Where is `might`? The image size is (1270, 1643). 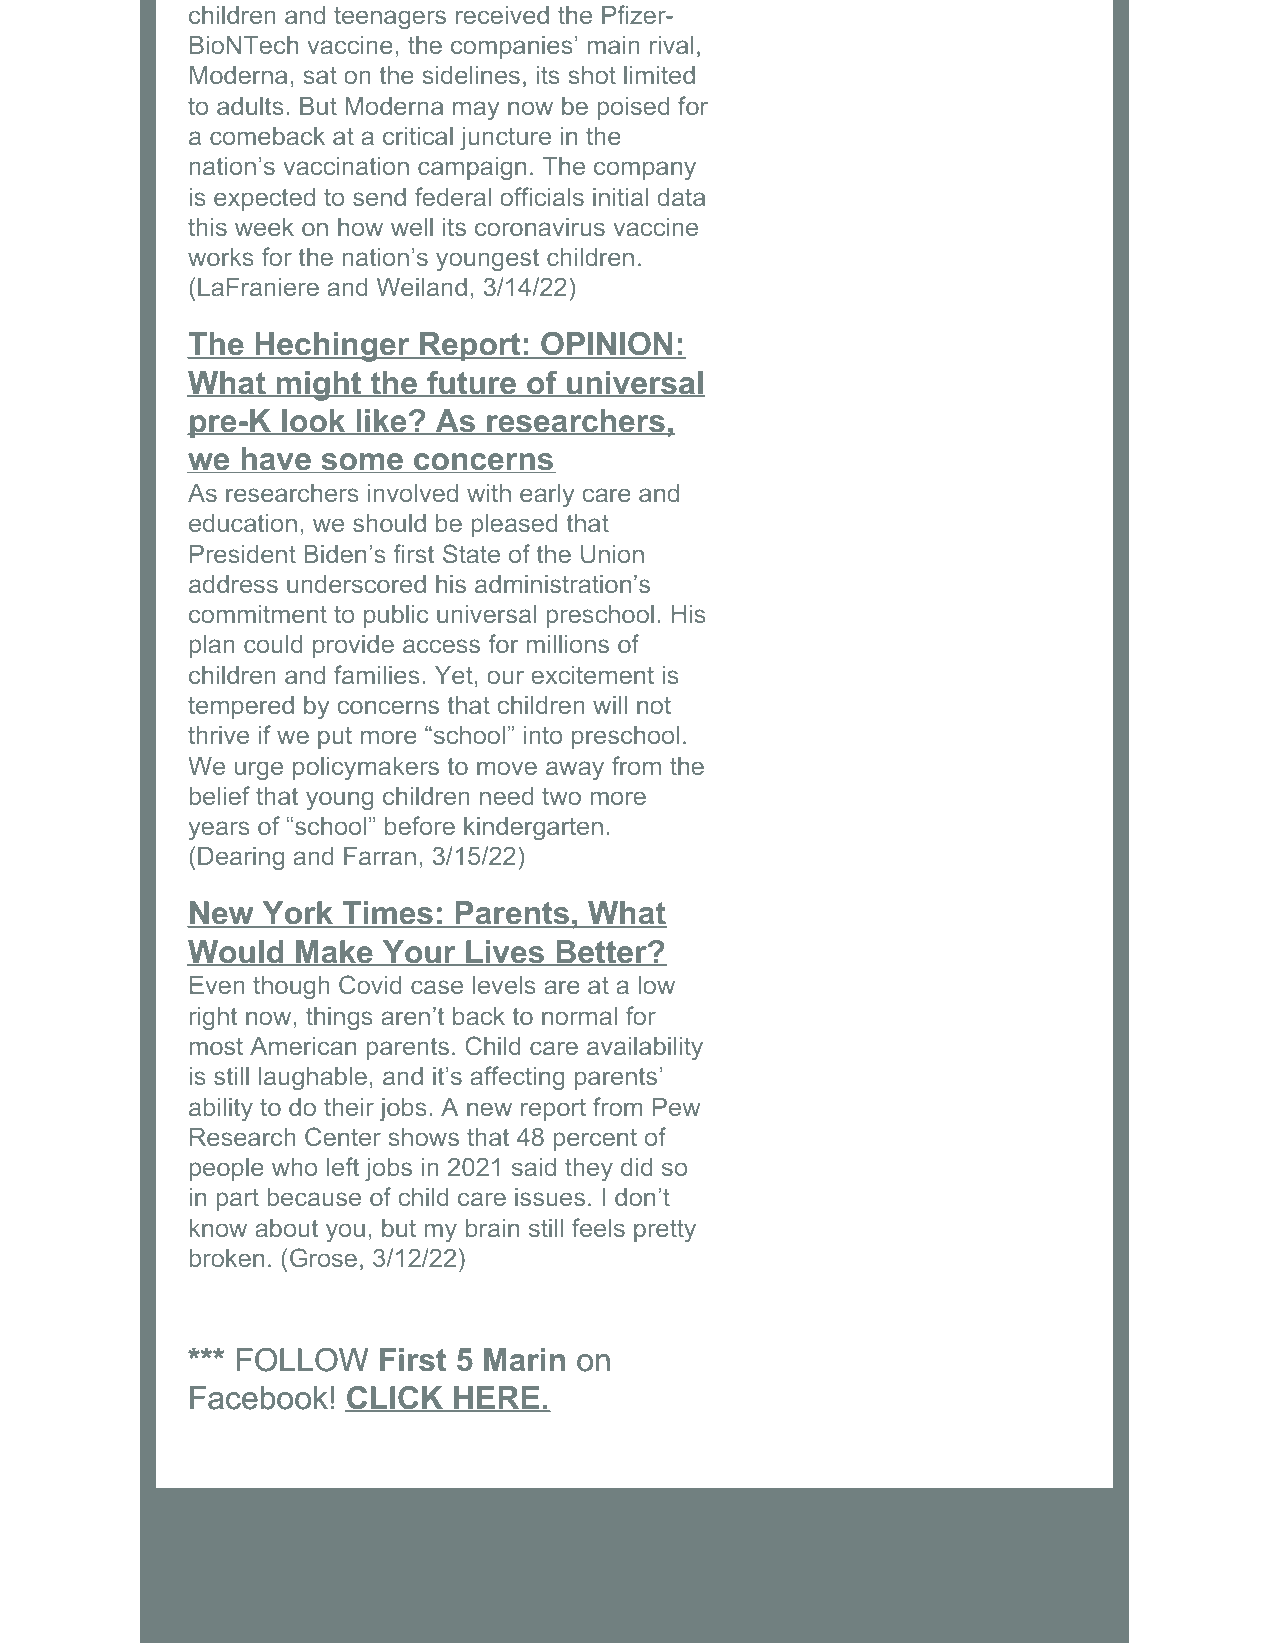 might is located at coordinates (319, 386).
